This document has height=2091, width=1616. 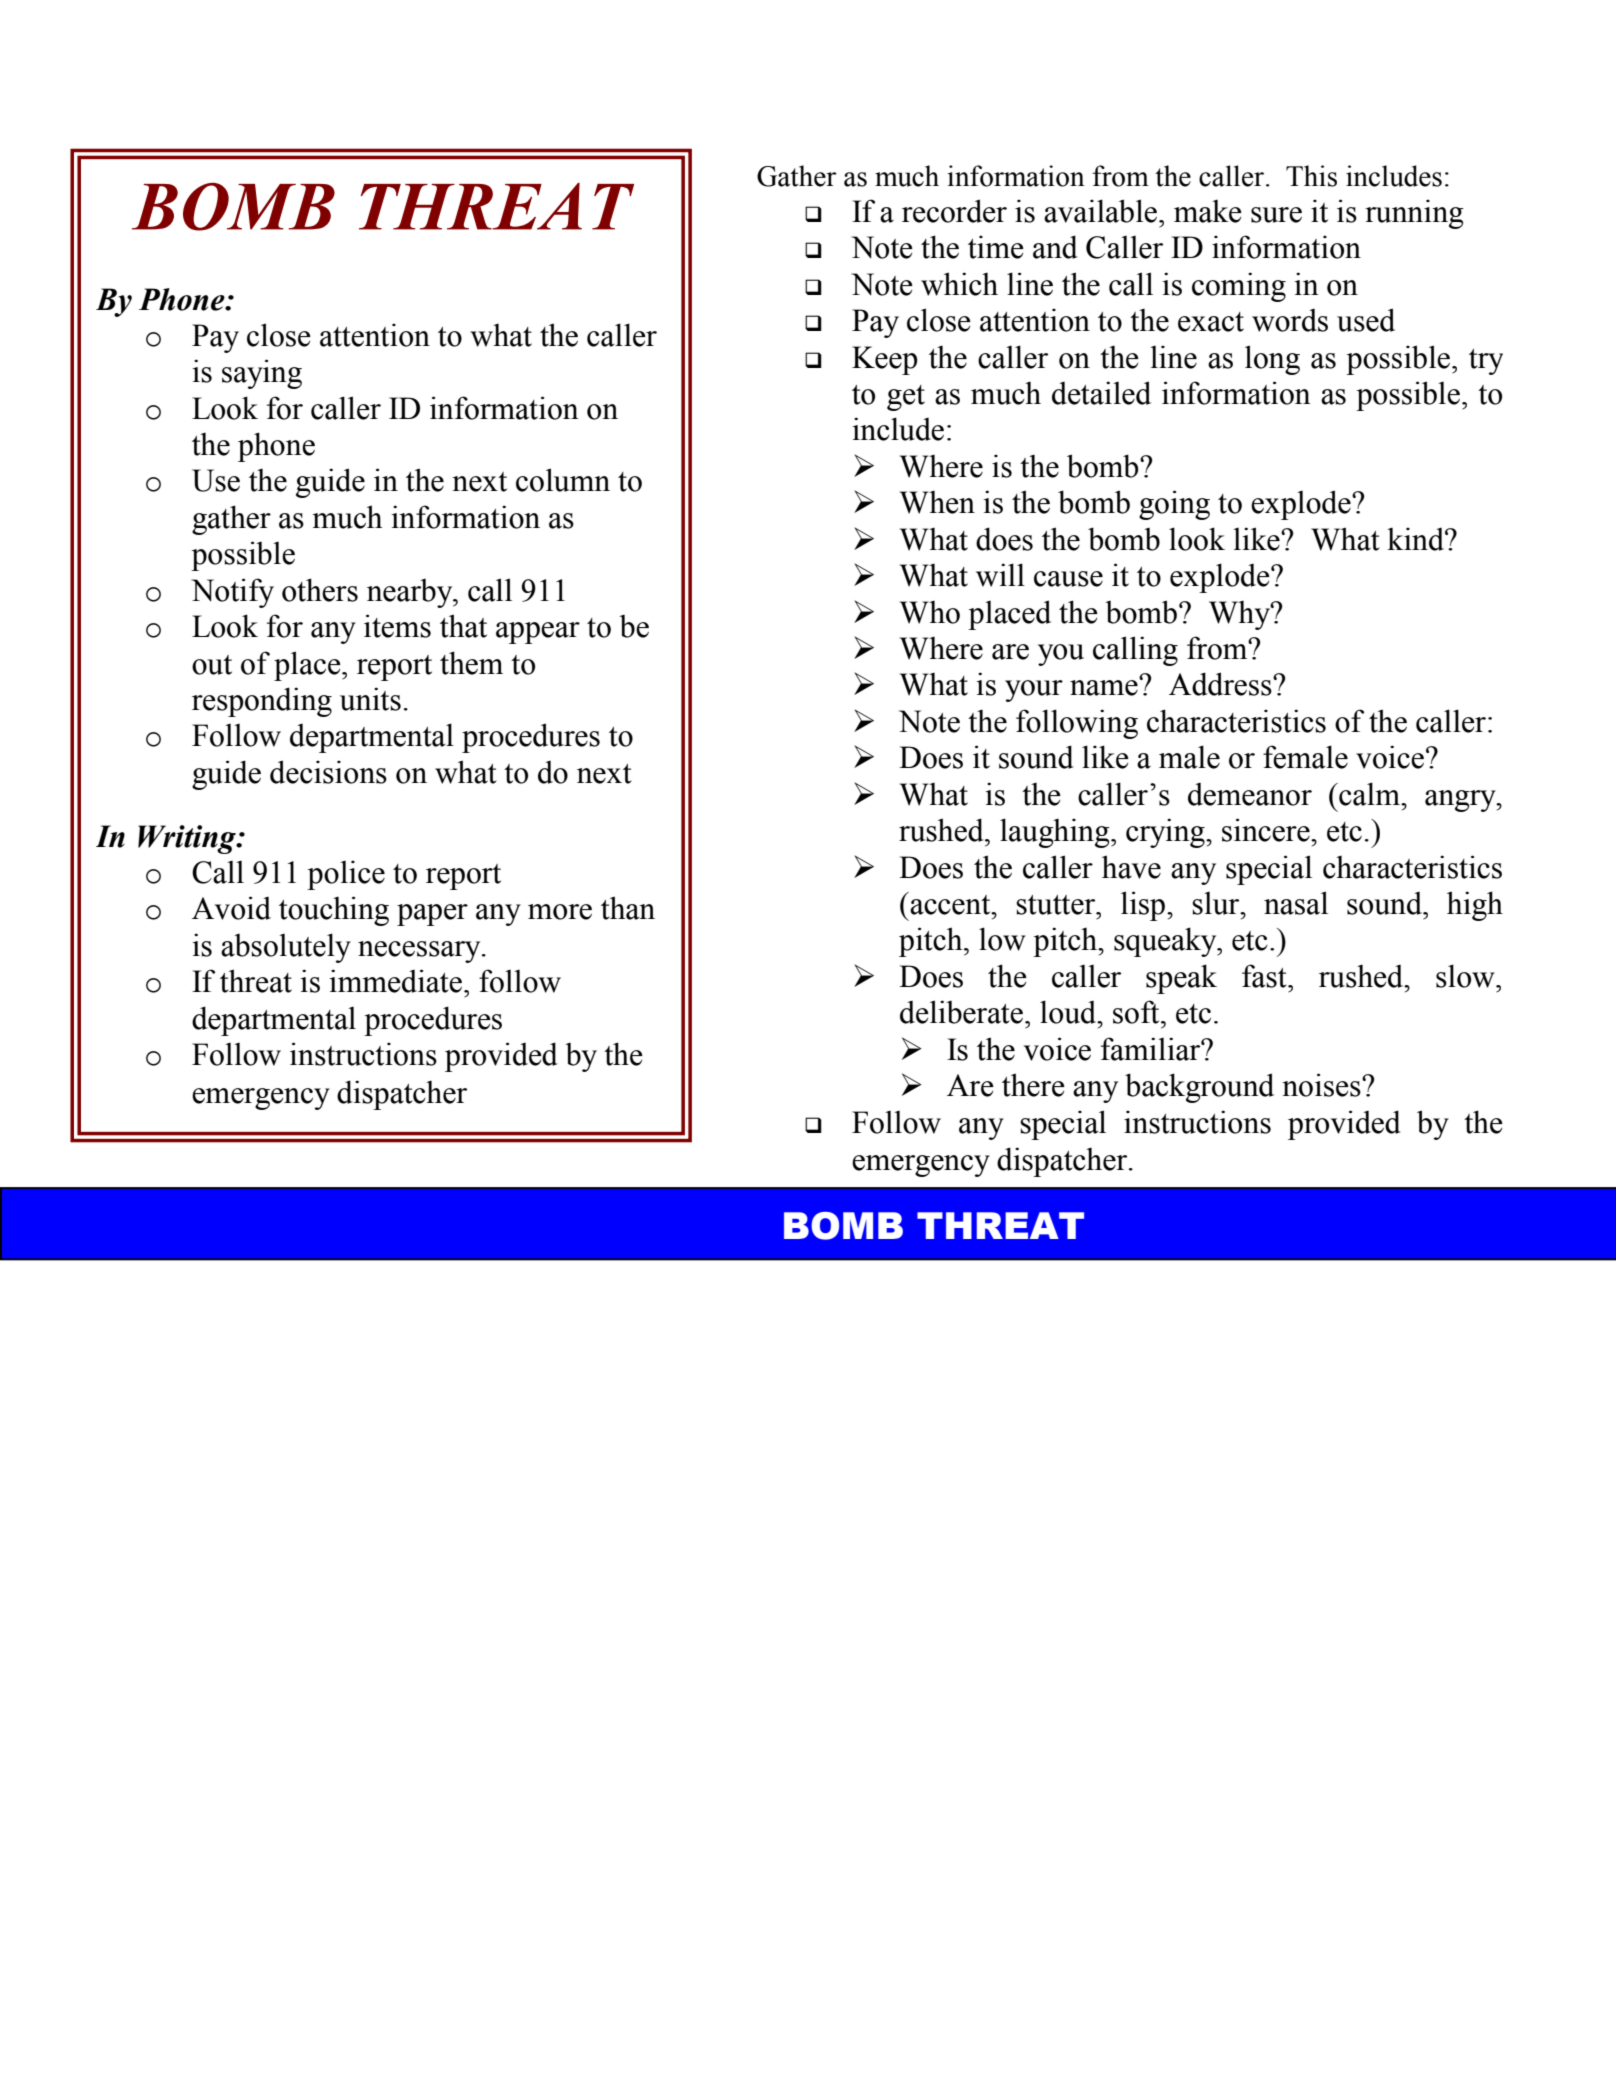 What do you see at coordinates (1056, 833) in the document?
I see `laughing` at bounding box center [1056, 833].
